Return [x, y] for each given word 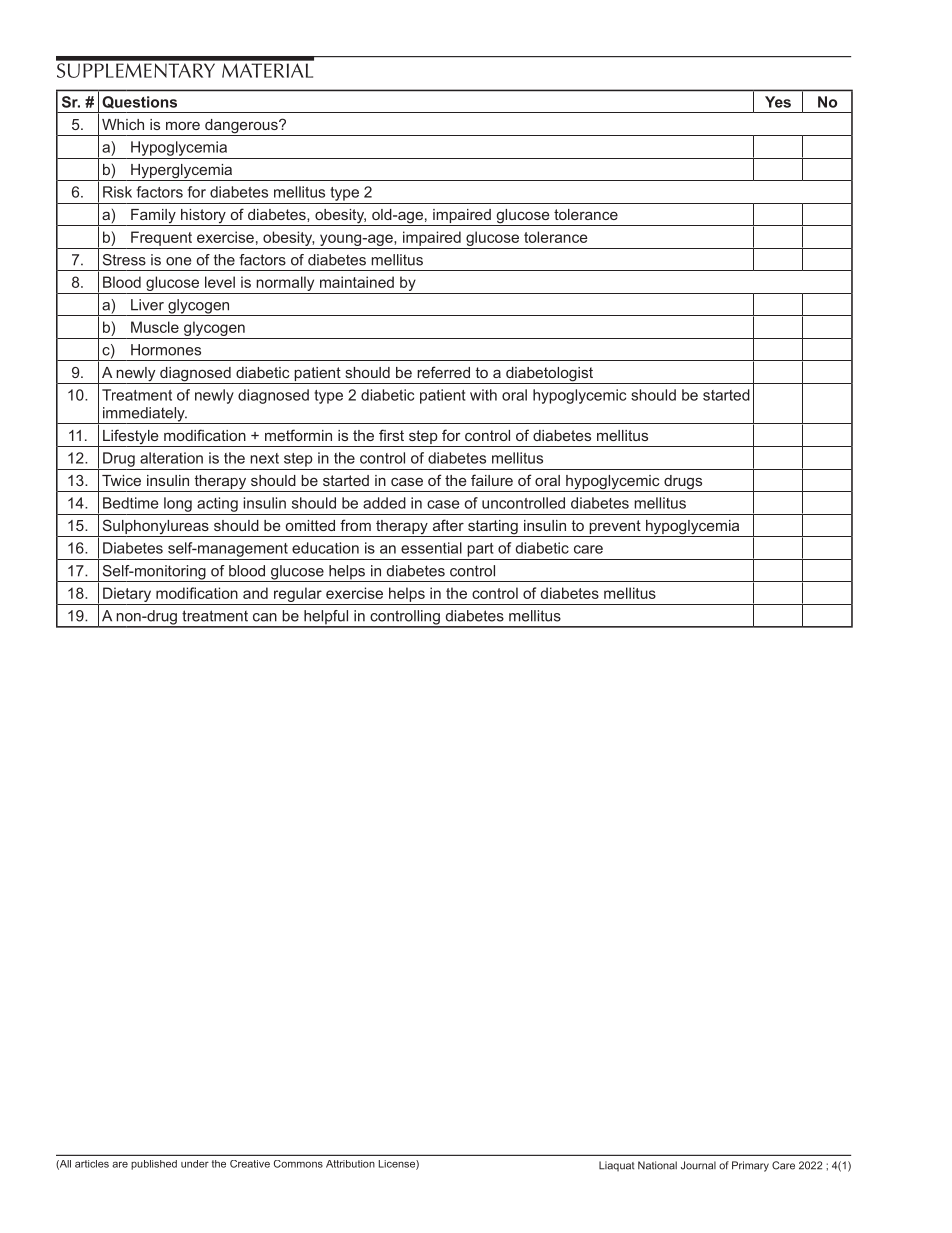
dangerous [241, 127]
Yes [778, 102]
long [178, 504]
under [195, 1164]
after [448, 525]
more [183, 125]
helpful [326, 618]
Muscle [155, 327]
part [480, 550]
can [265, 617]
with [483, 395]
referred [443, 372]
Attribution [350, 1164]
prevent [615, 528]
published [154, 1165]
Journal [698, 1165]
